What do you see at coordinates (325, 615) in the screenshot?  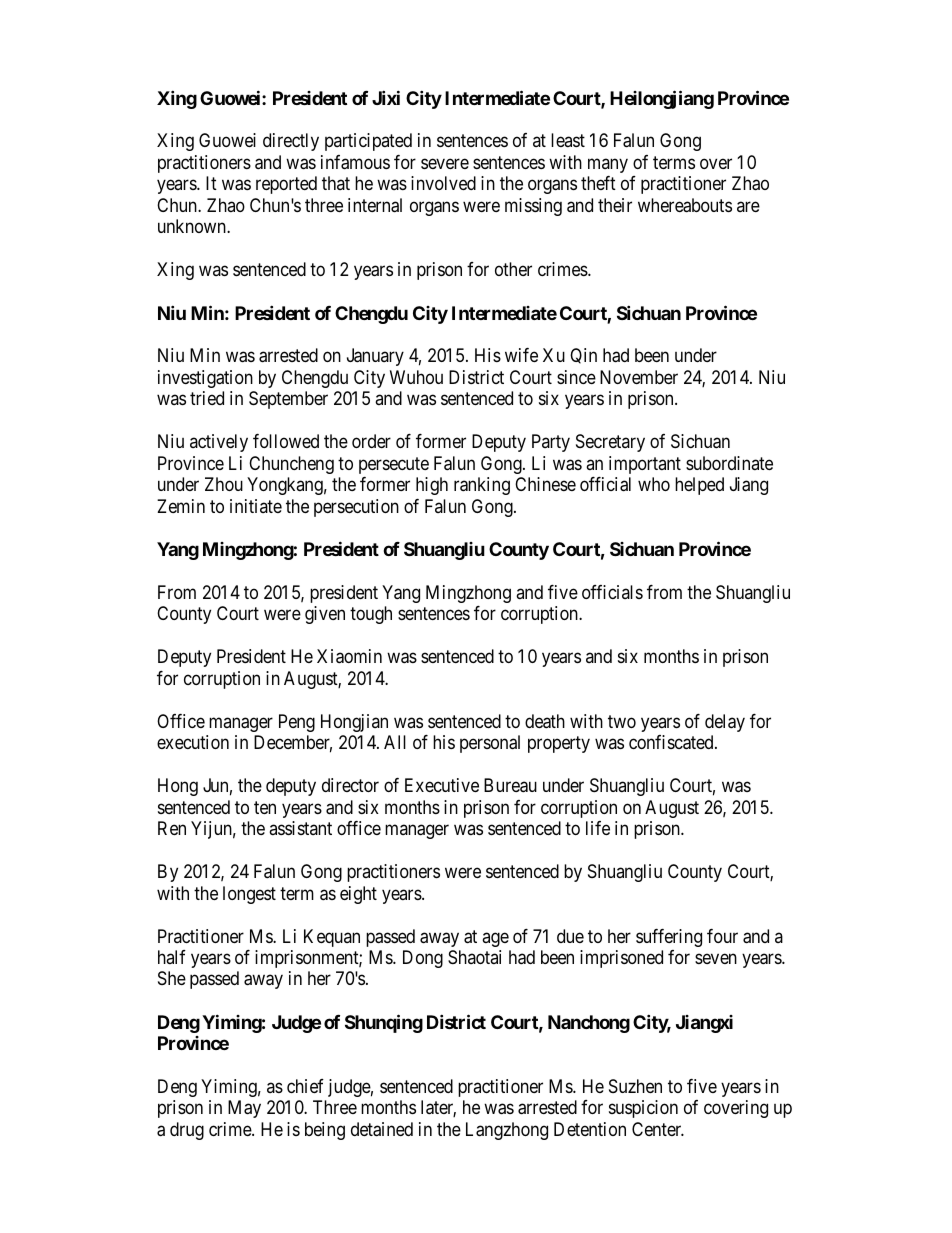 I see `given` at bounding box center [325, 615].
